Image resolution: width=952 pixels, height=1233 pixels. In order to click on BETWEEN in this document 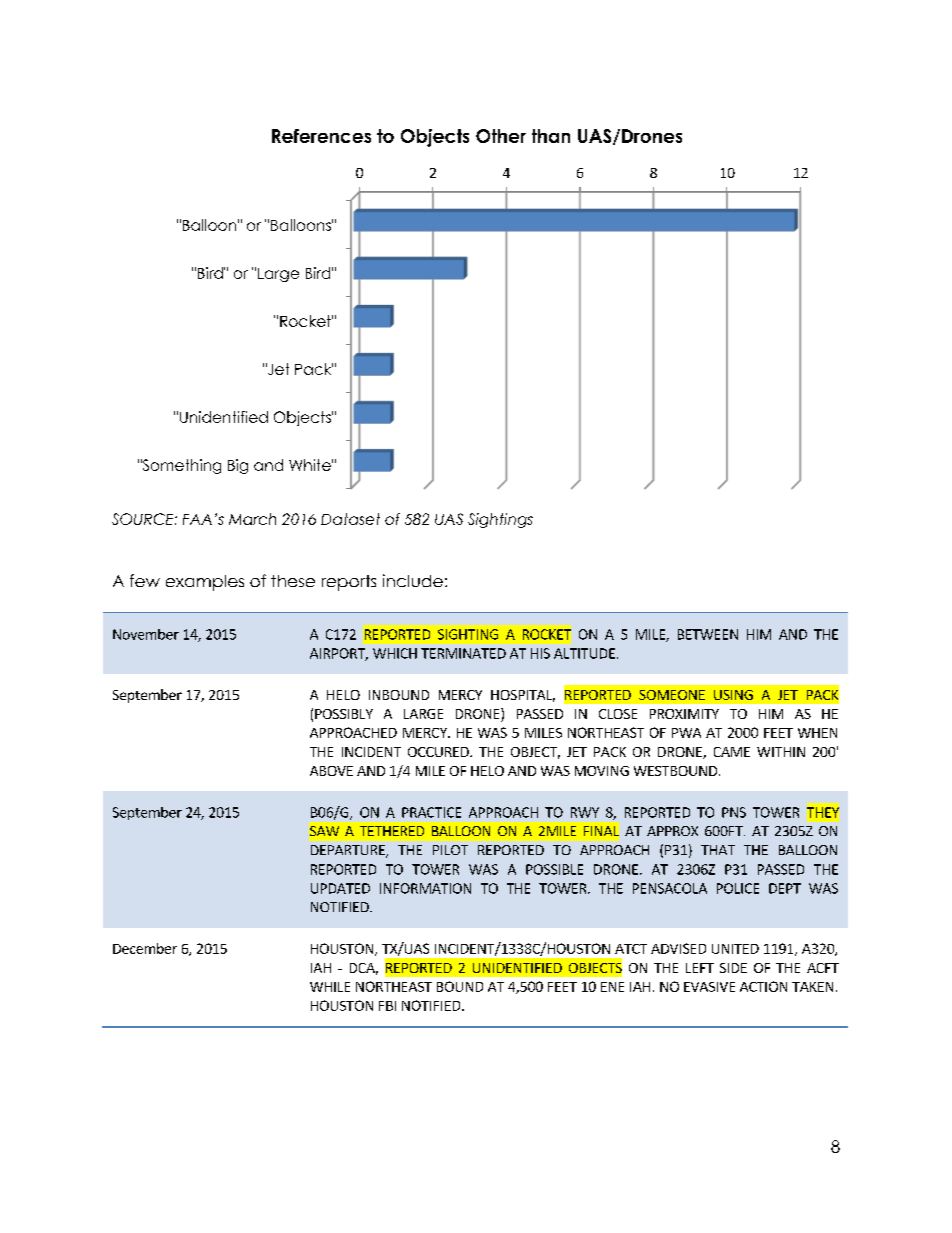, I will do `click(708, 634)`.
